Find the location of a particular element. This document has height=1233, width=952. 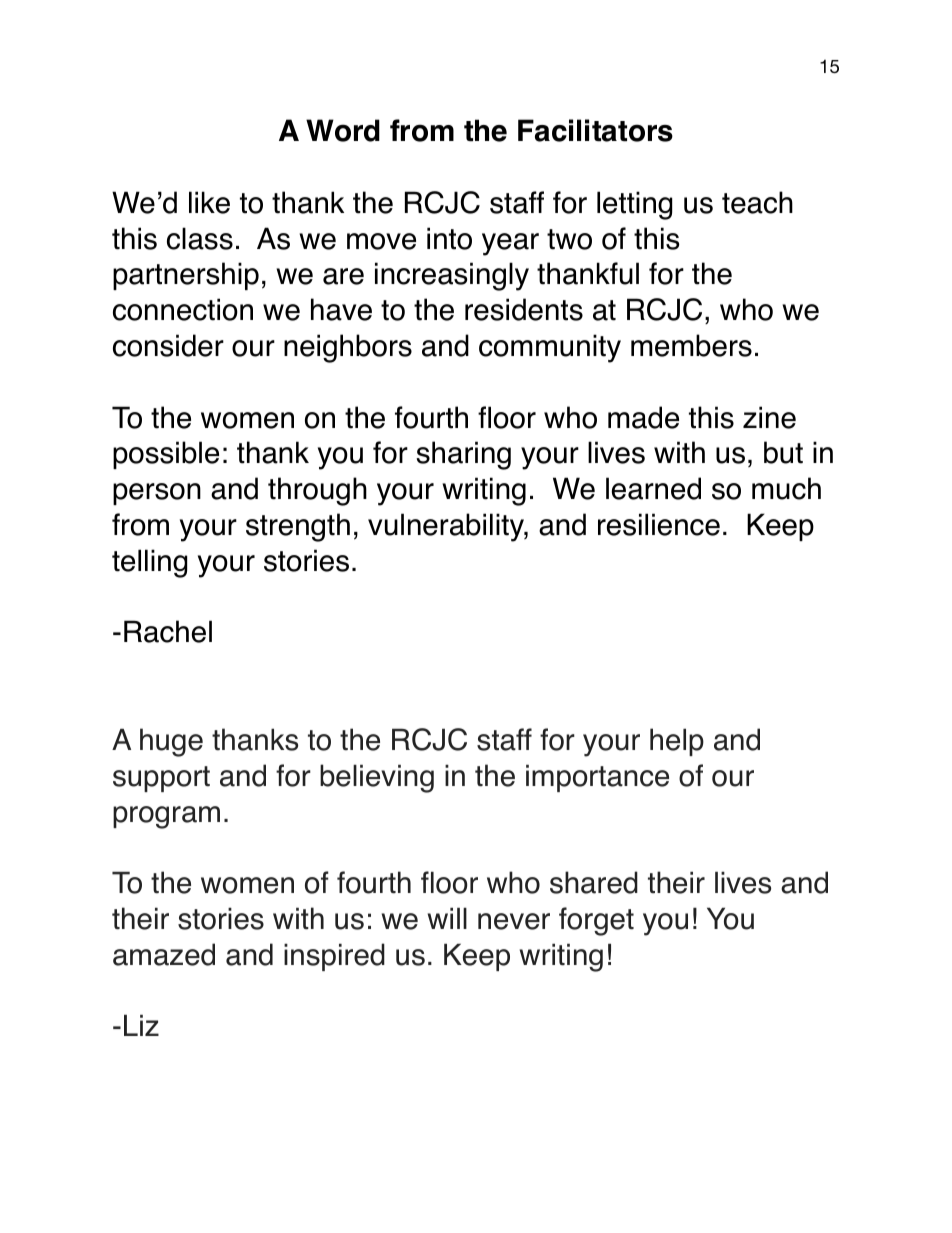

sharing is located at coordinates (463, 455).
